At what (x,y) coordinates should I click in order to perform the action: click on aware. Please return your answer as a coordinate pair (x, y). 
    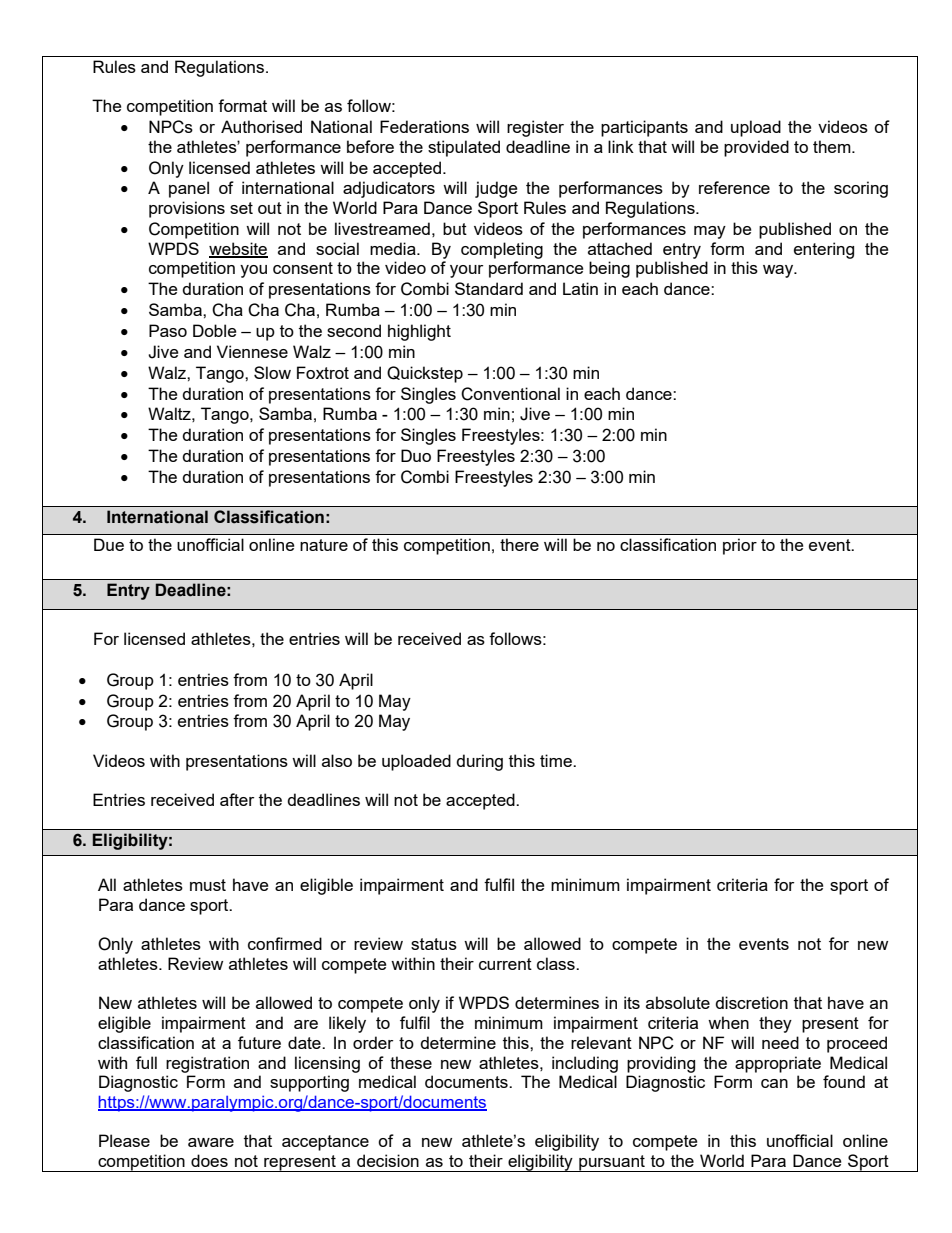
    Looking at the image, I should click on (211, 1142).
